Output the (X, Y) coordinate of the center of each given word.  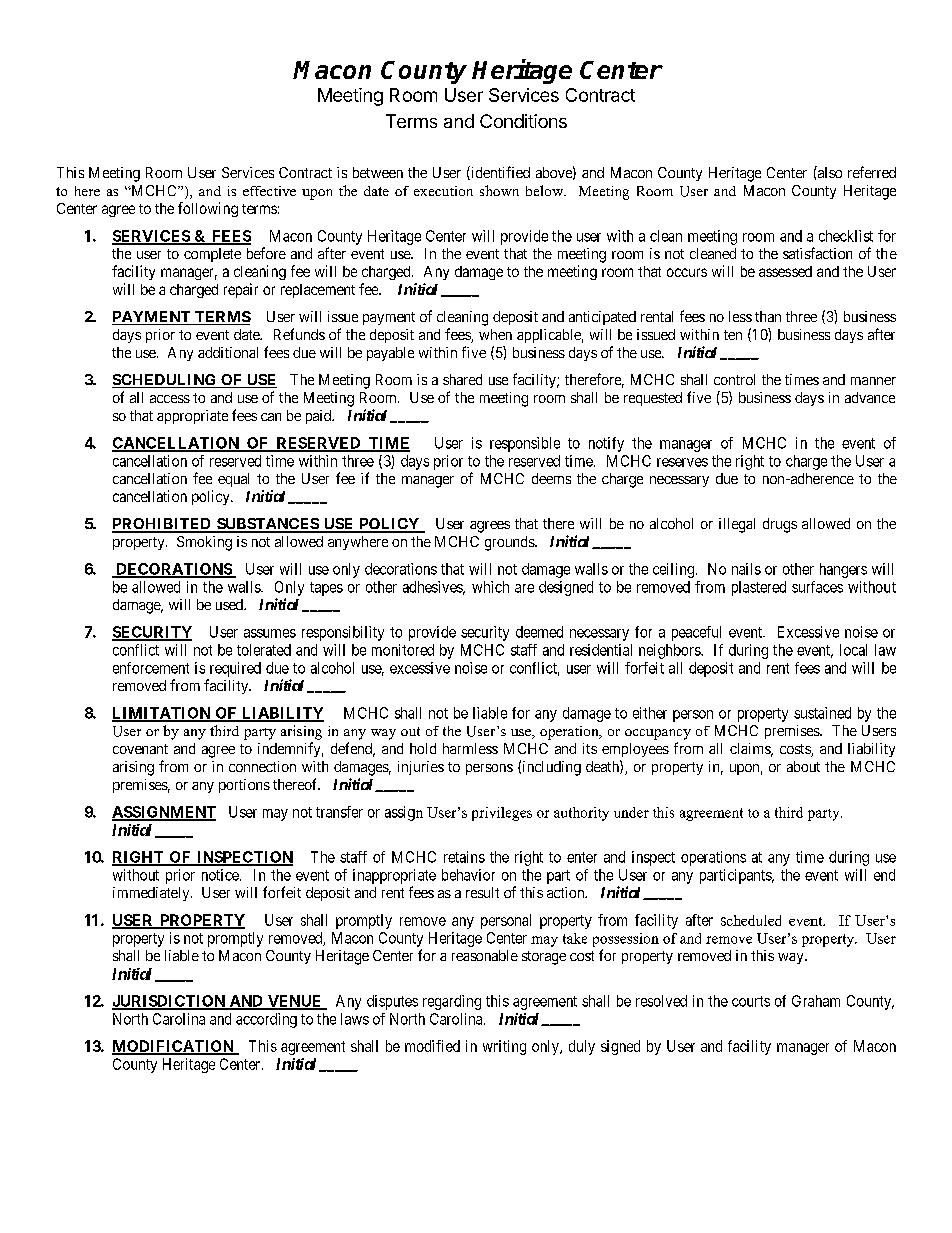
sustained (822, 713)
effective (269, 191)
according (266, 1020)
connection (262, 766)
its (590, 748)
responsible (525, 444)
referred (872, 172)
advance (870, 397)
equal (233, 480)
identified (499, 173)
